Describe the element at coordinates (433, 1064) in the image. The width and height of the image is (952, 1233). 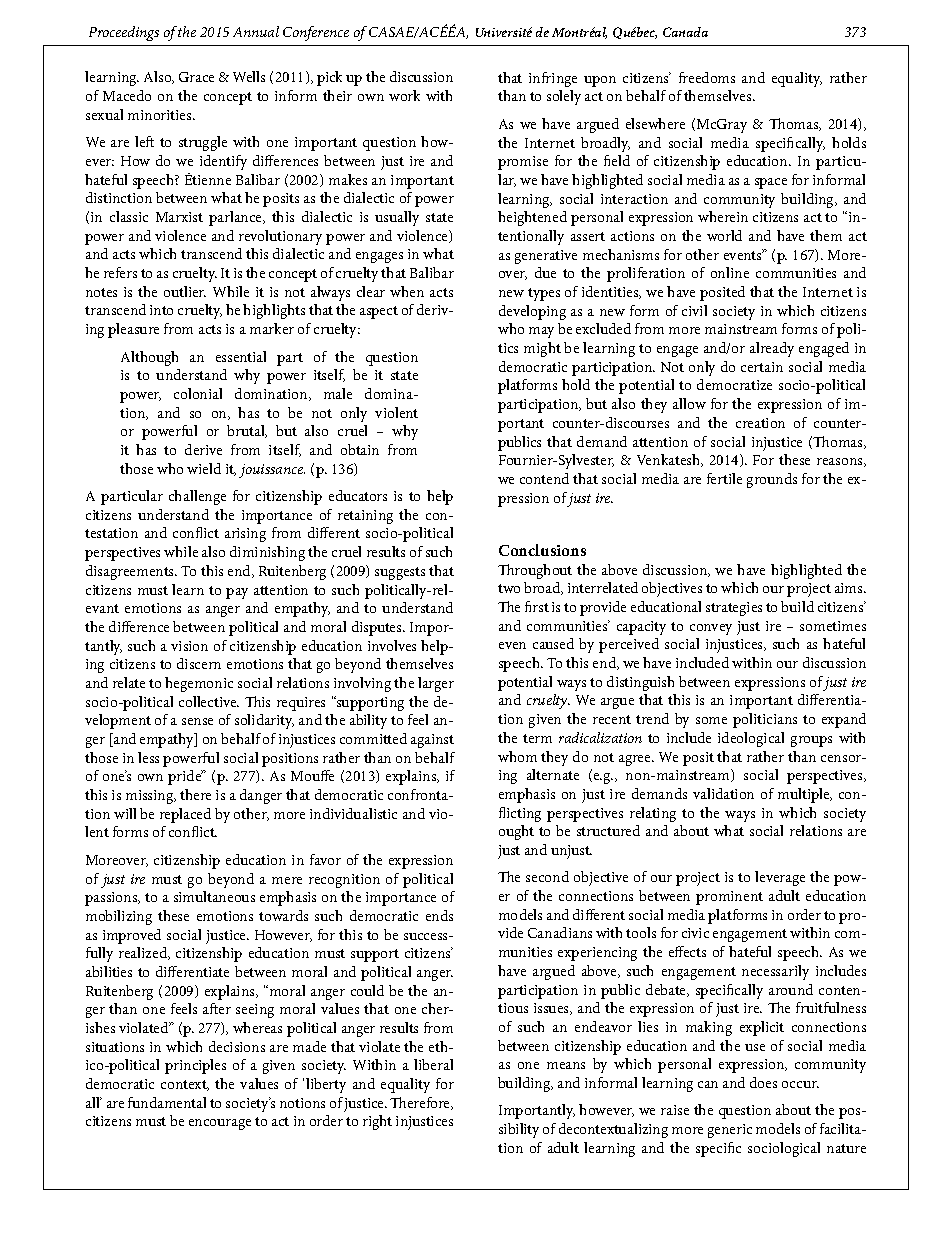
I see `liberal` at that location.
